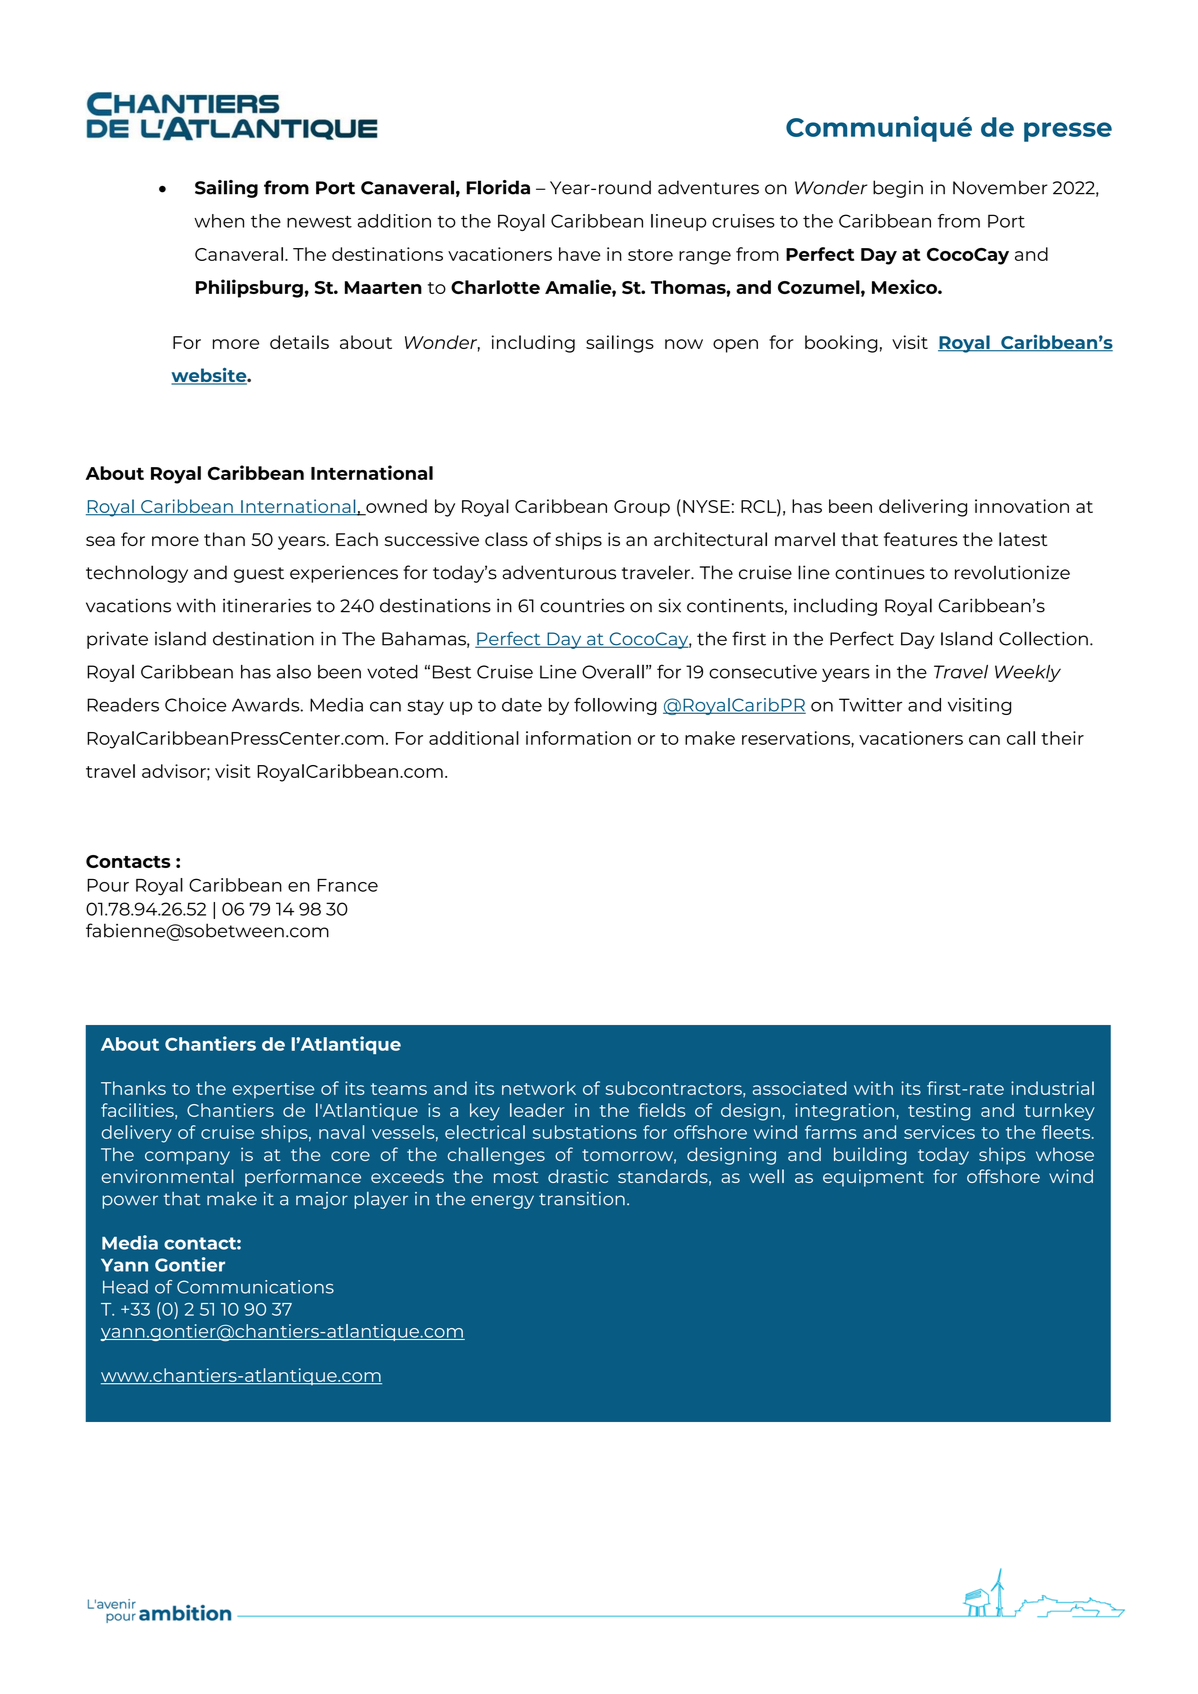 This document has width=1198, height=1694. I want to click on November, so click(1000, 187).
